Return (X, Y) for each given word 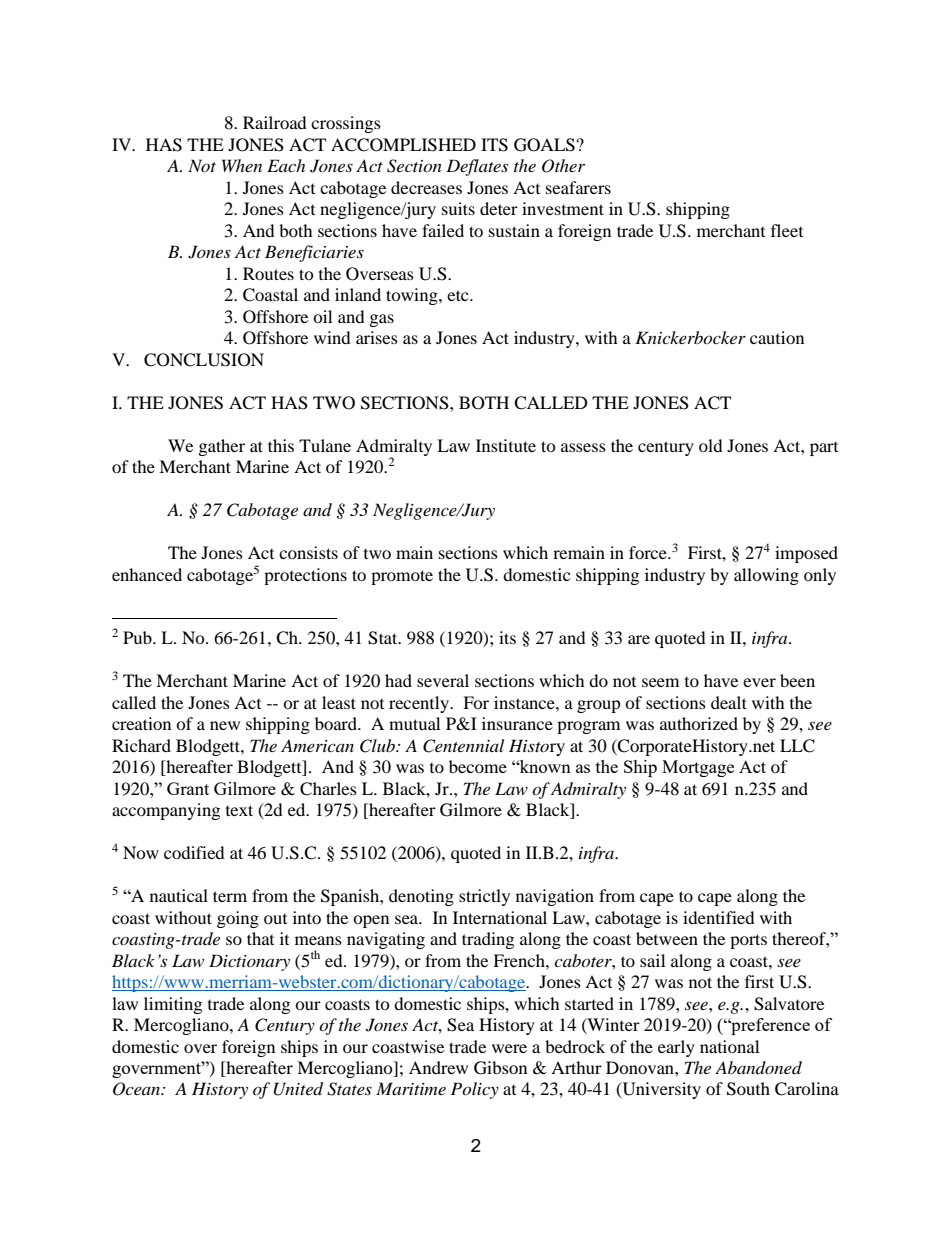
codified (194, 852)
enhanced (147, 574)
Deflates (477, 167)
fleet (787, 230)
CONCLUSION (204, 360)
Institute (506, 445)
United (298, 1089)
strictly (484, 897)
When (242, 165)
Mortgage (698, 768)
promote (402, 577)
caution (777, 337)
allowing (766, 576)
